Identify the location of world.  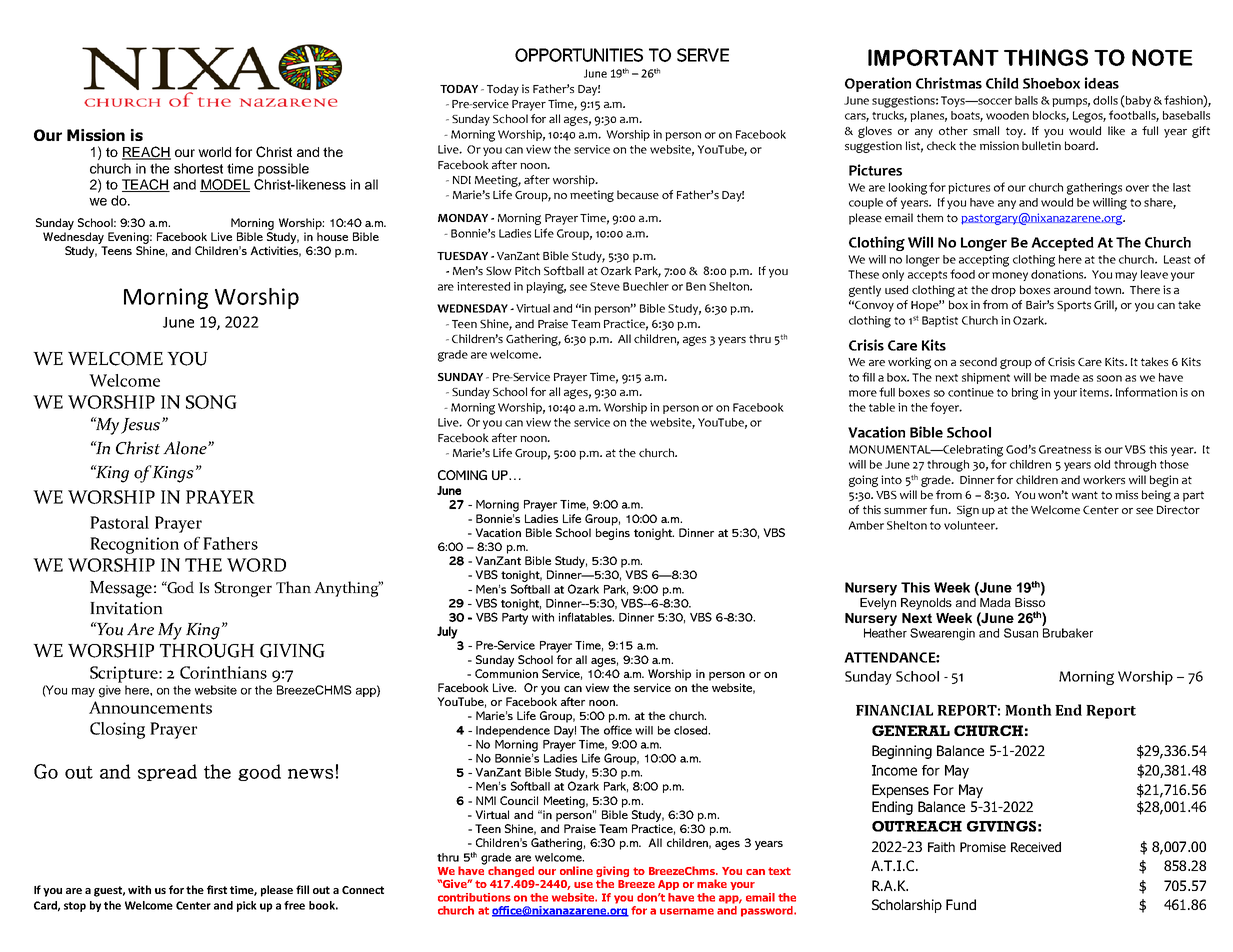
(214, 152).
